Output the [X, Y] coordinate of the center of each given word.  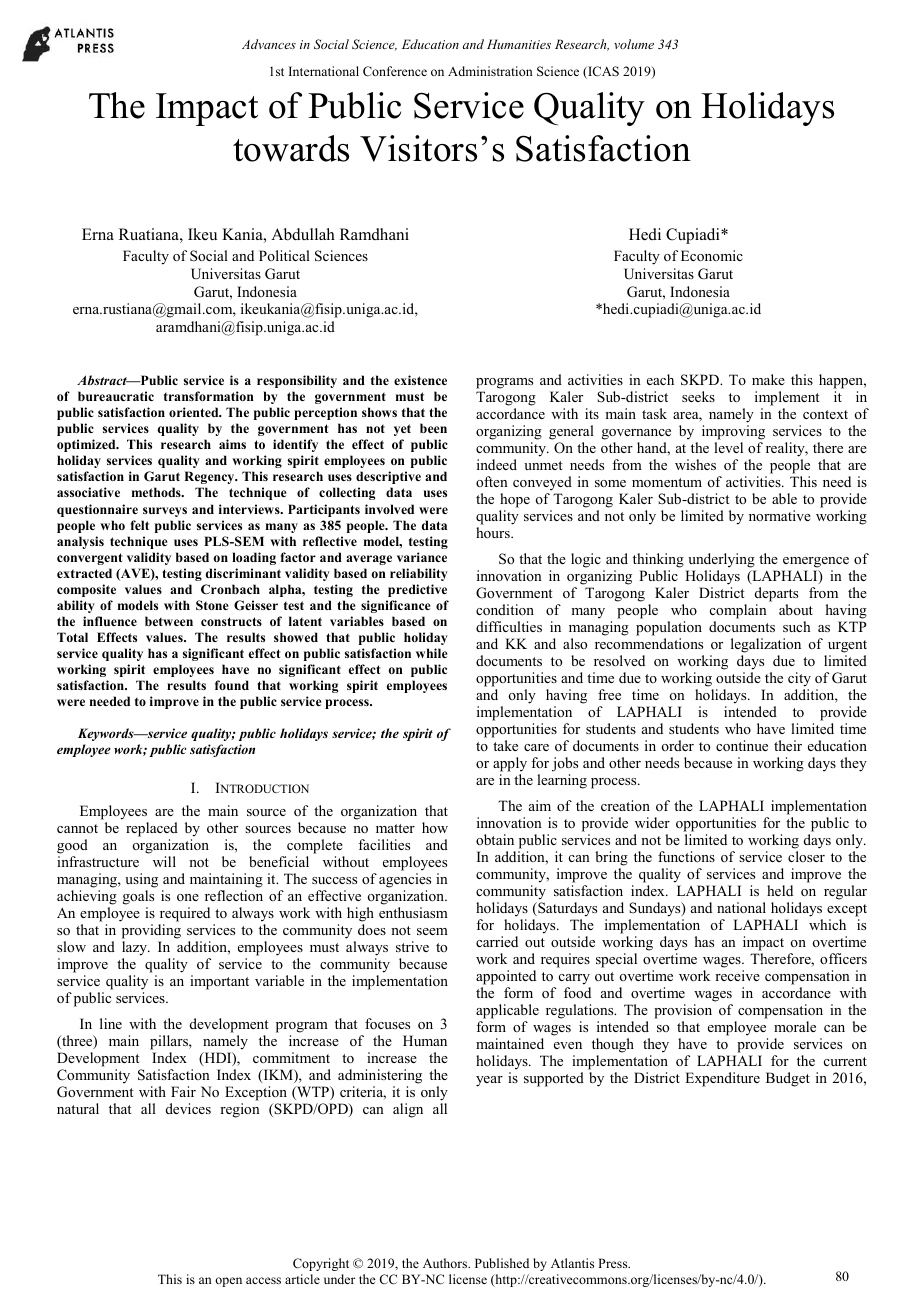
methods [157, 492]
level [728, 447]
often [492, 481]
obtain [495, 839]
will [164, 861]
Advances [269, 44]
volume [634, 44]
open [228, 1282]
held [780, 890]
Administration [490, 71]
